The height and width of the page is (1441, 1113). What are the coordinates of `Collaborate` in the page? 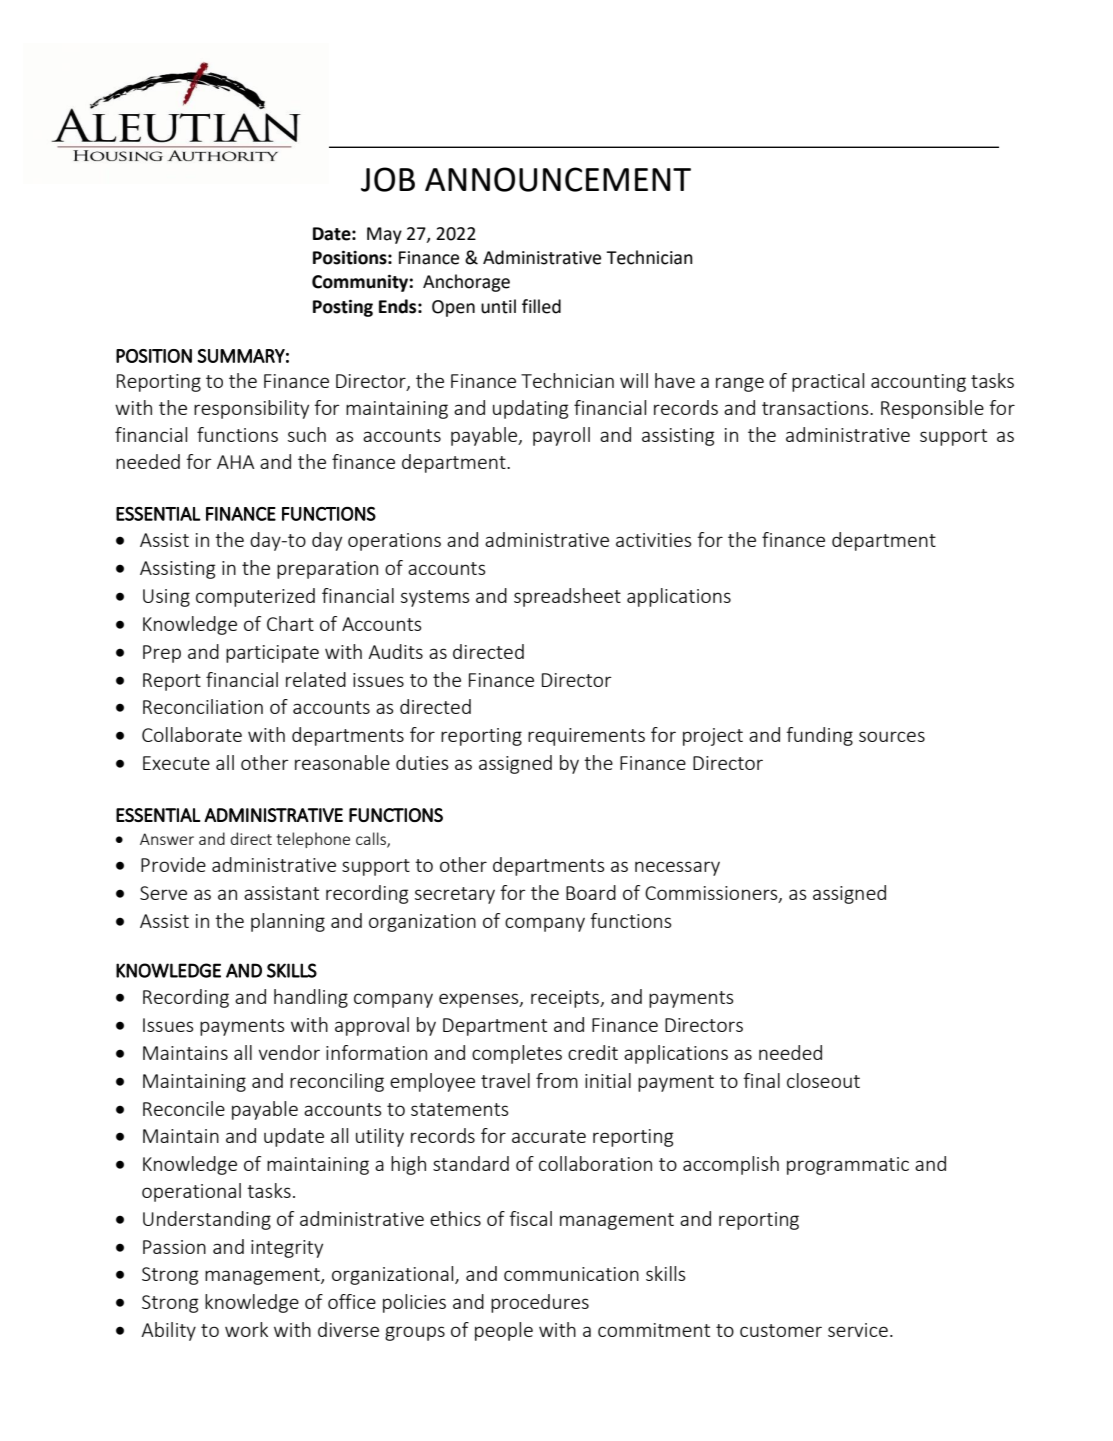 It's located at (192, 734).
